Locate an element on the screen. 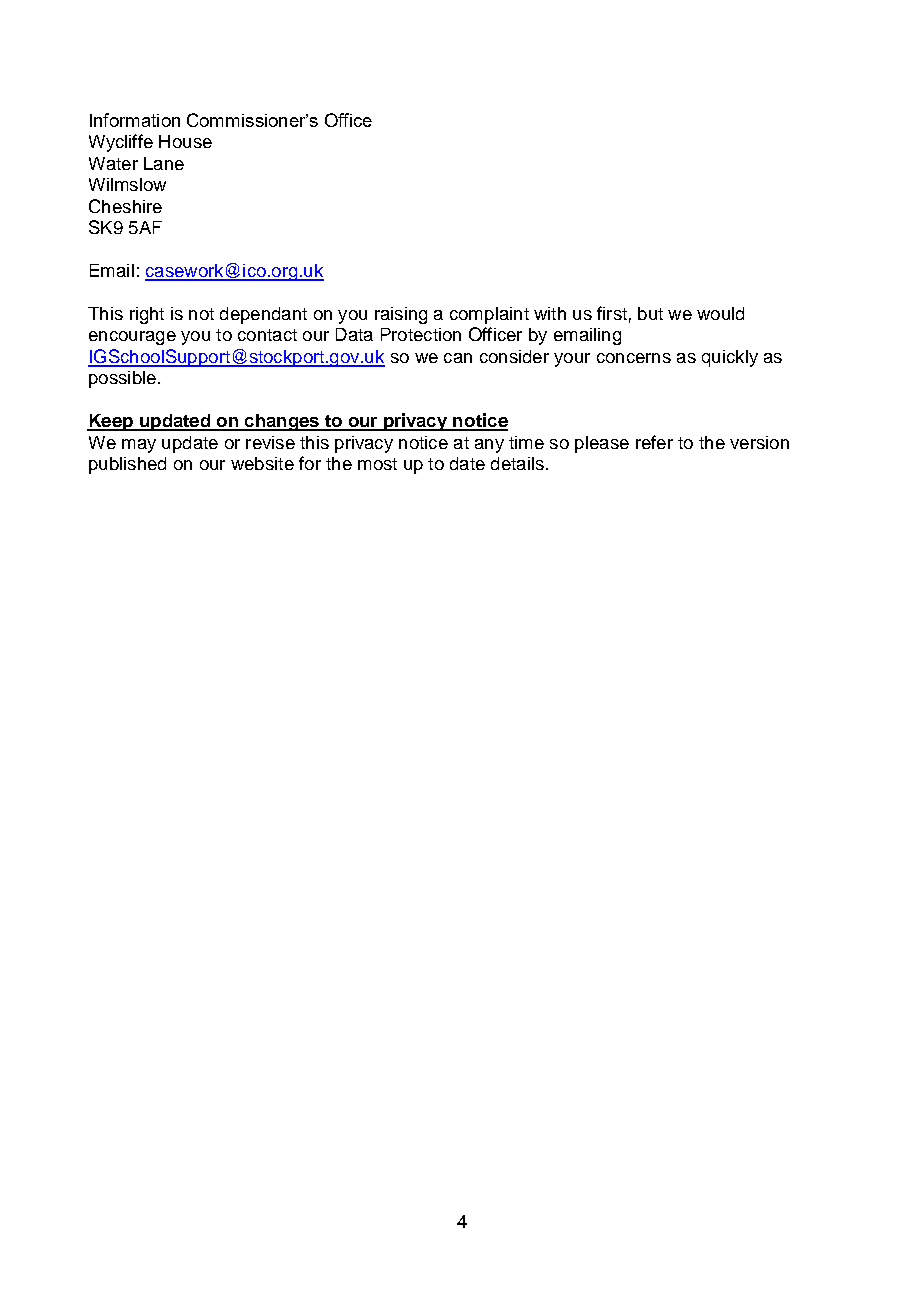 This screenshot has width=924, height=1308. may is located at coordinates (139, 446).
